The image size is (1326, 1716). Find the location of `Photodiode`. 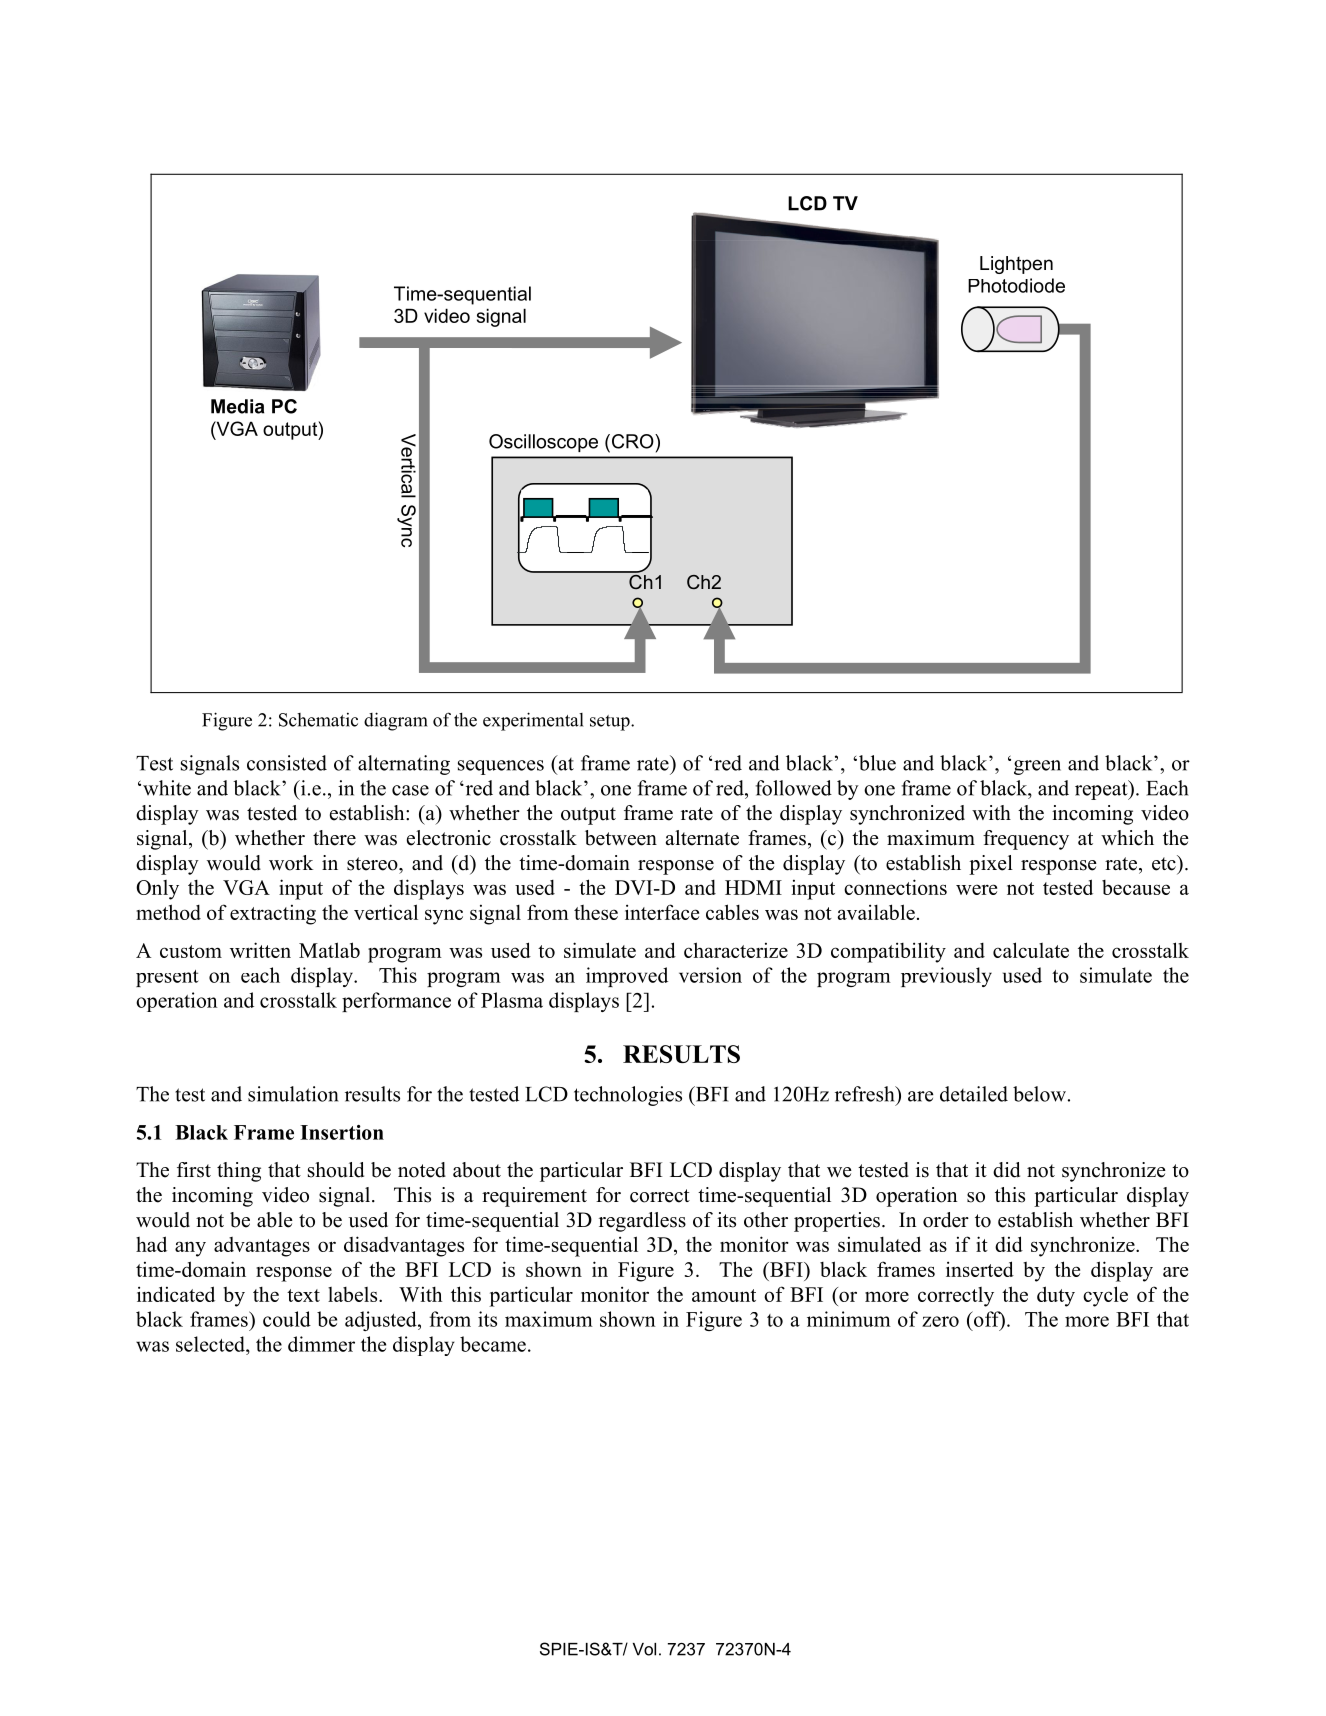

Photodiode is located at coordinates (1016, 285).
